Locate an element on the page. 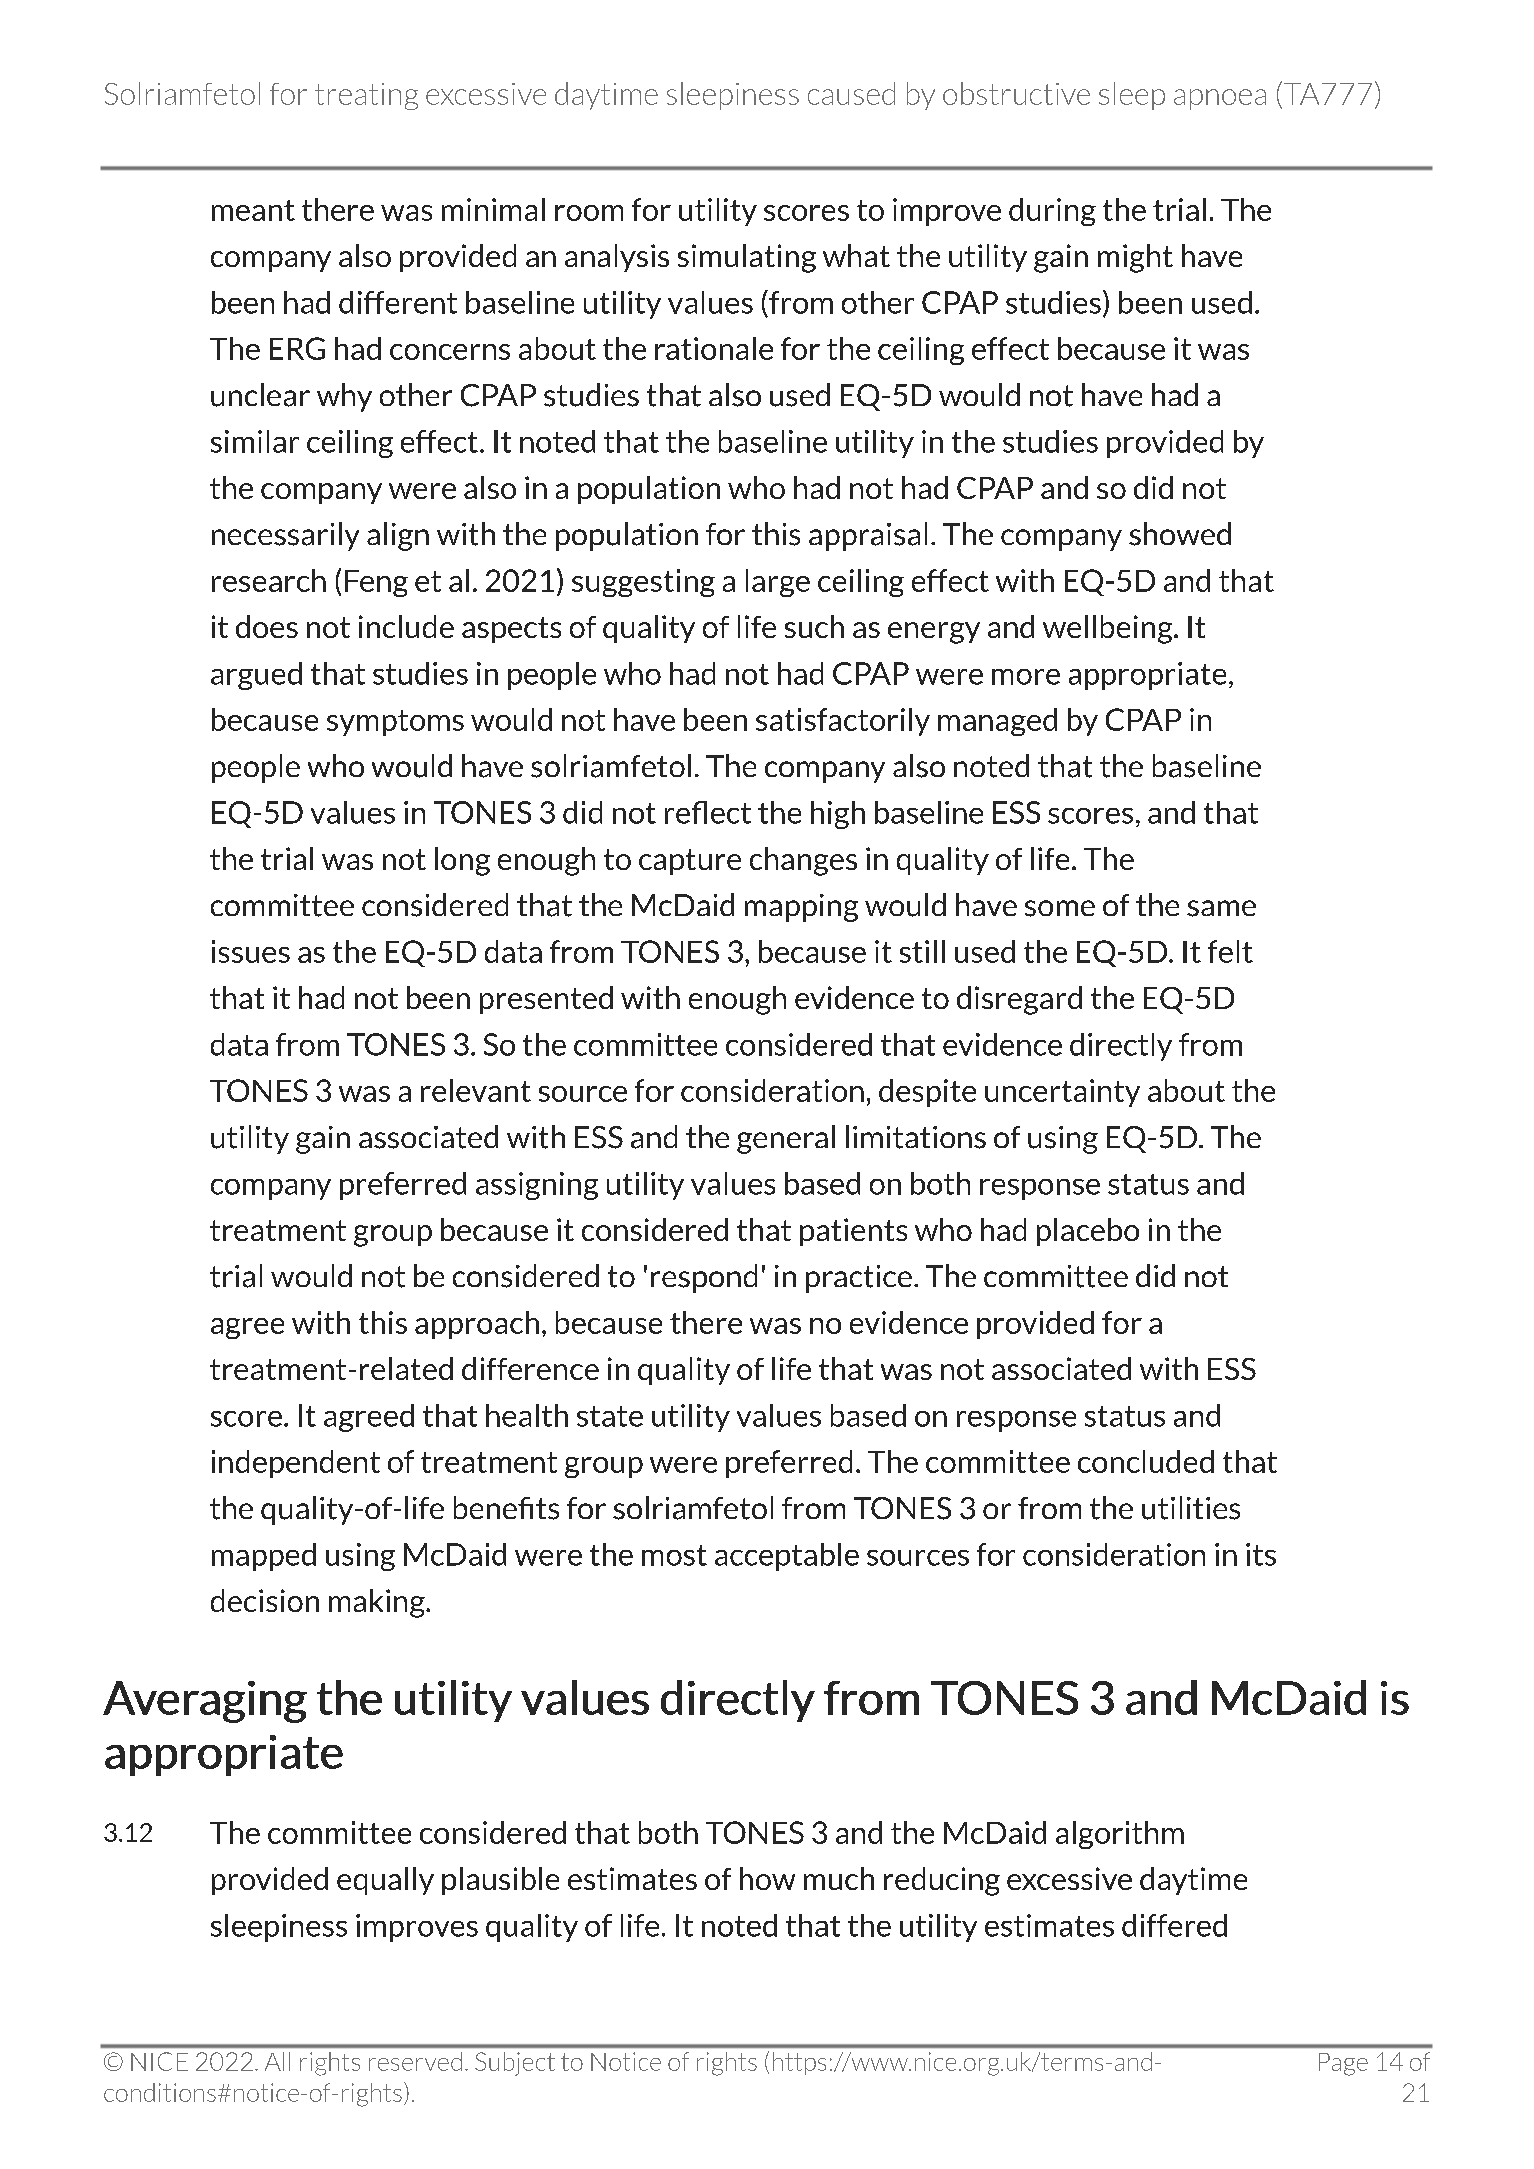 The image size is (1534, 2169). concluded is located at coordinates (1146, 1461).
